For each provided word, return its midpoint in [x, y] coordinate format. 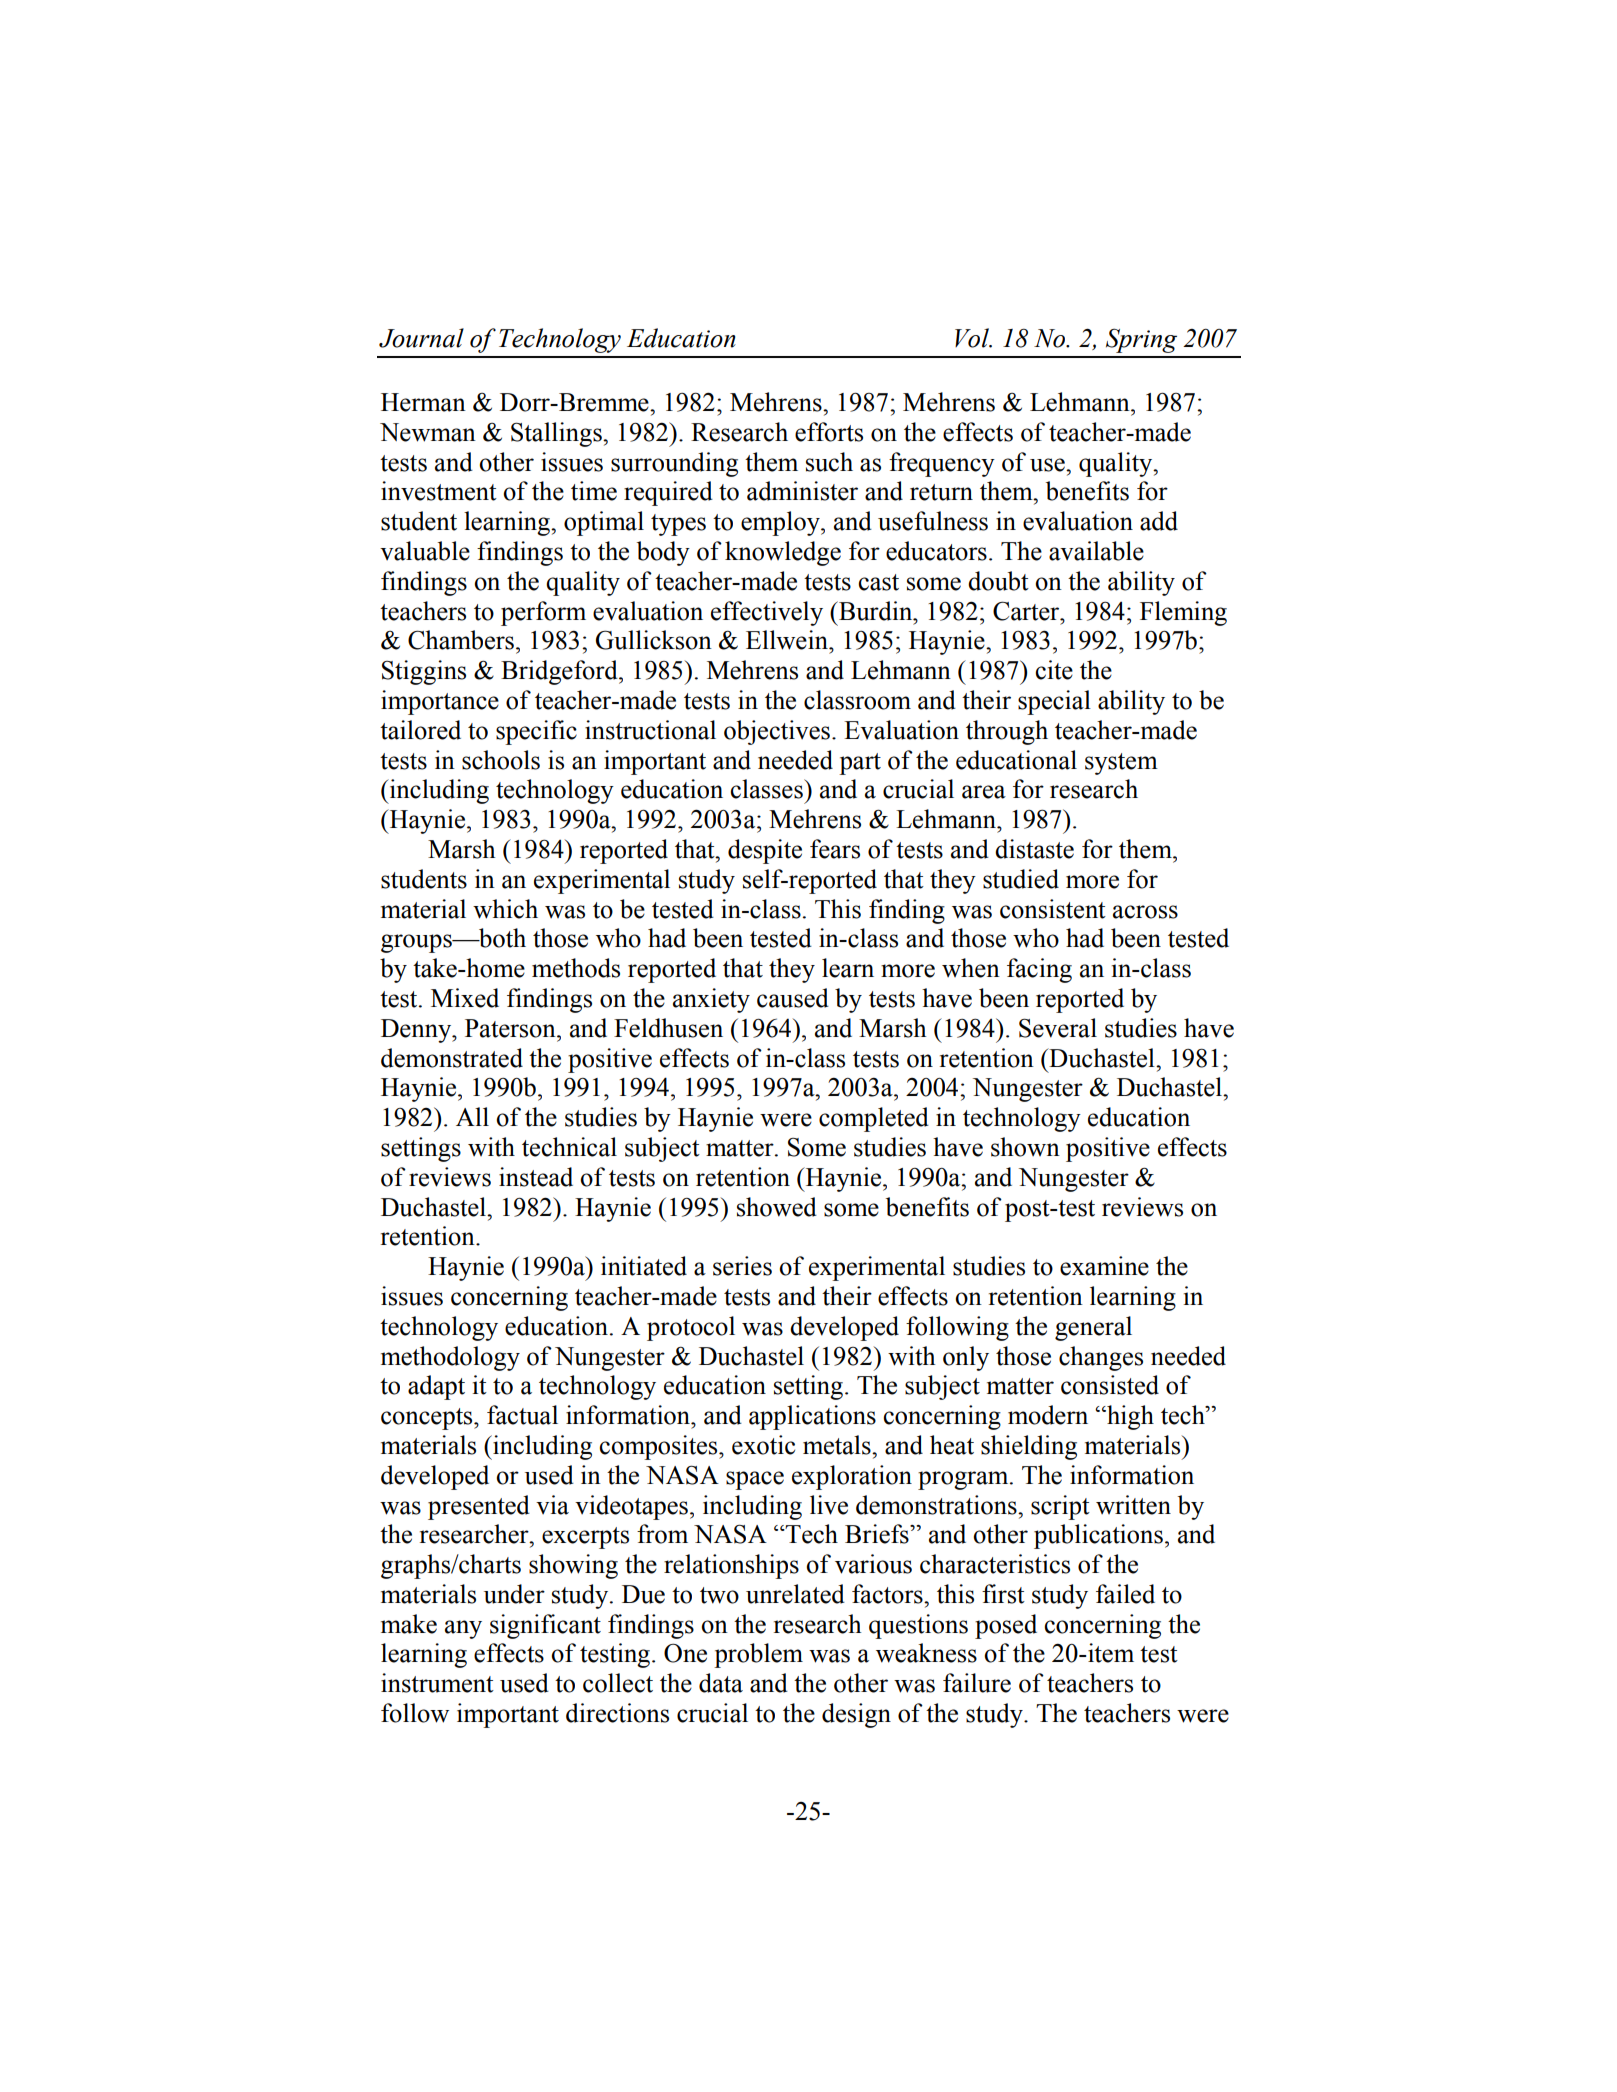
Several [1058, 1028]
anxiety [711, 1000]
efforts [829, 432]
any [463, 1629]
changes [1101, 1358]
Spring [1141, 340]
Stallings [557, 434]
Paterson [511, 1028]
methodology [450, 1358]
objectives [777, 732]
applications [812, 1417]
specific [536, 732]
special [1054, 702]
